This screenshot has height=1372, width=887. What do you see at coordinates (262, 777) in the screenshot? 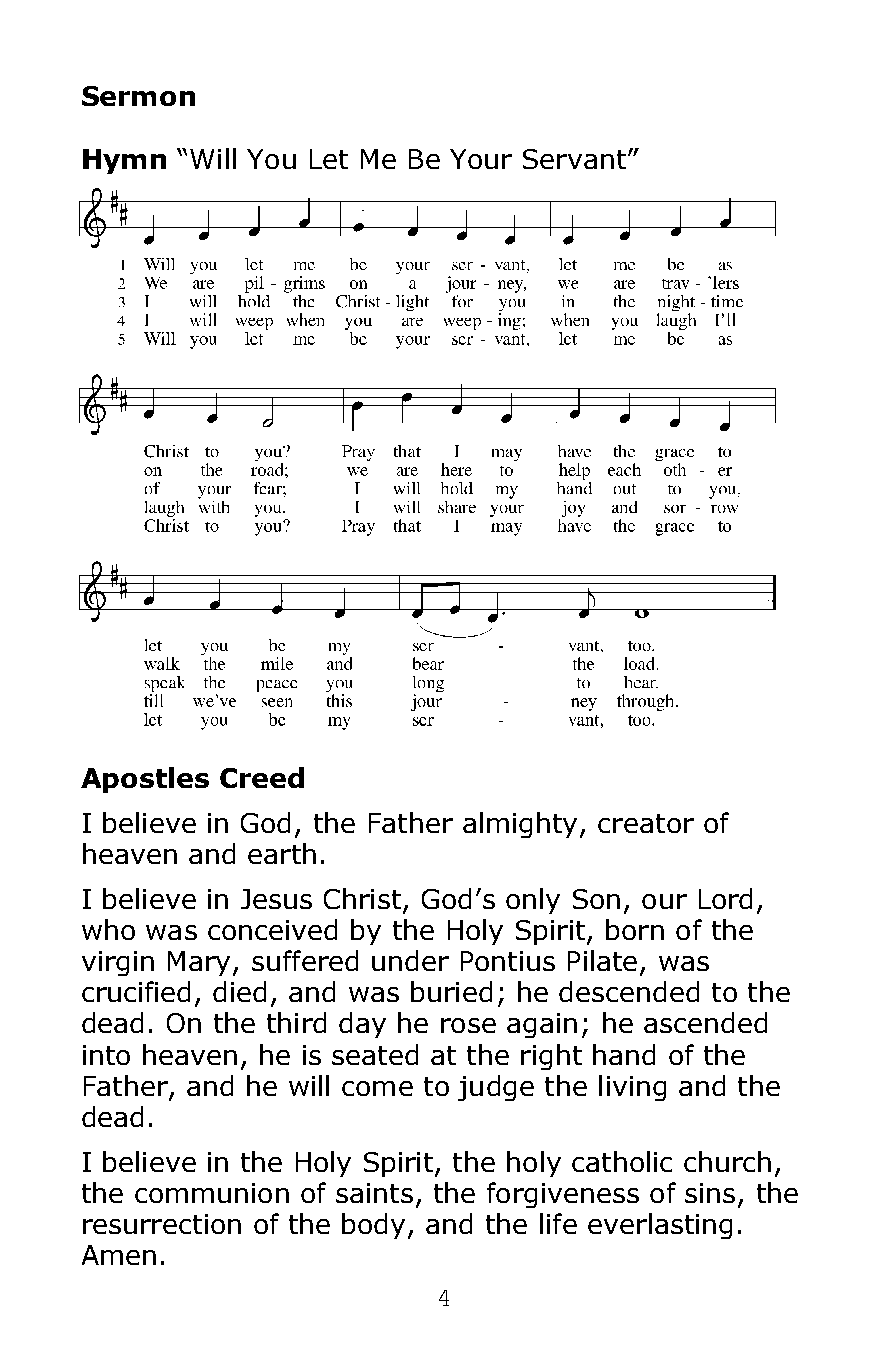
I see `Creed` at bounding box center [262, 777].
